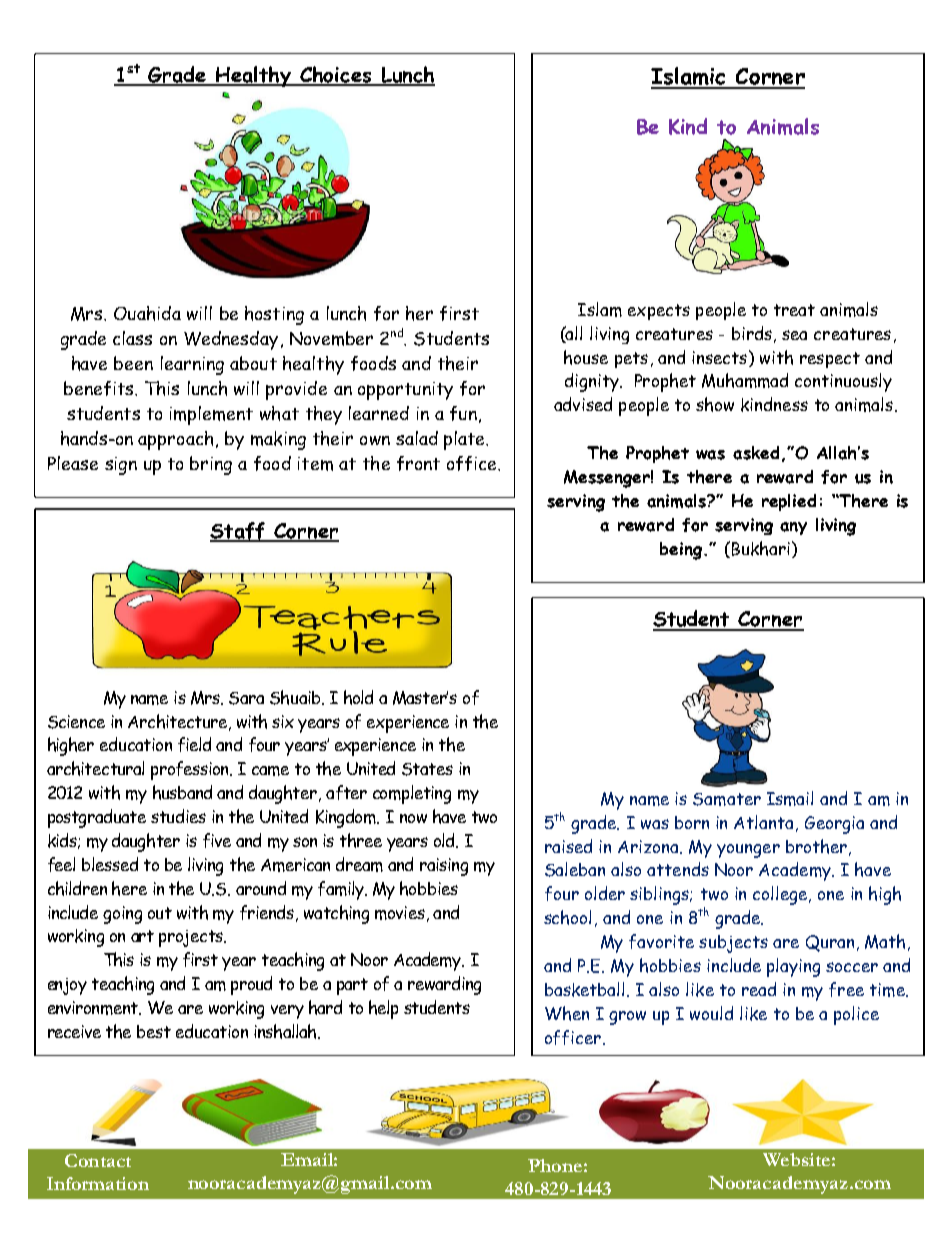 This document has width=952, height=1233. I want to click on expects, so click(659, 312).
